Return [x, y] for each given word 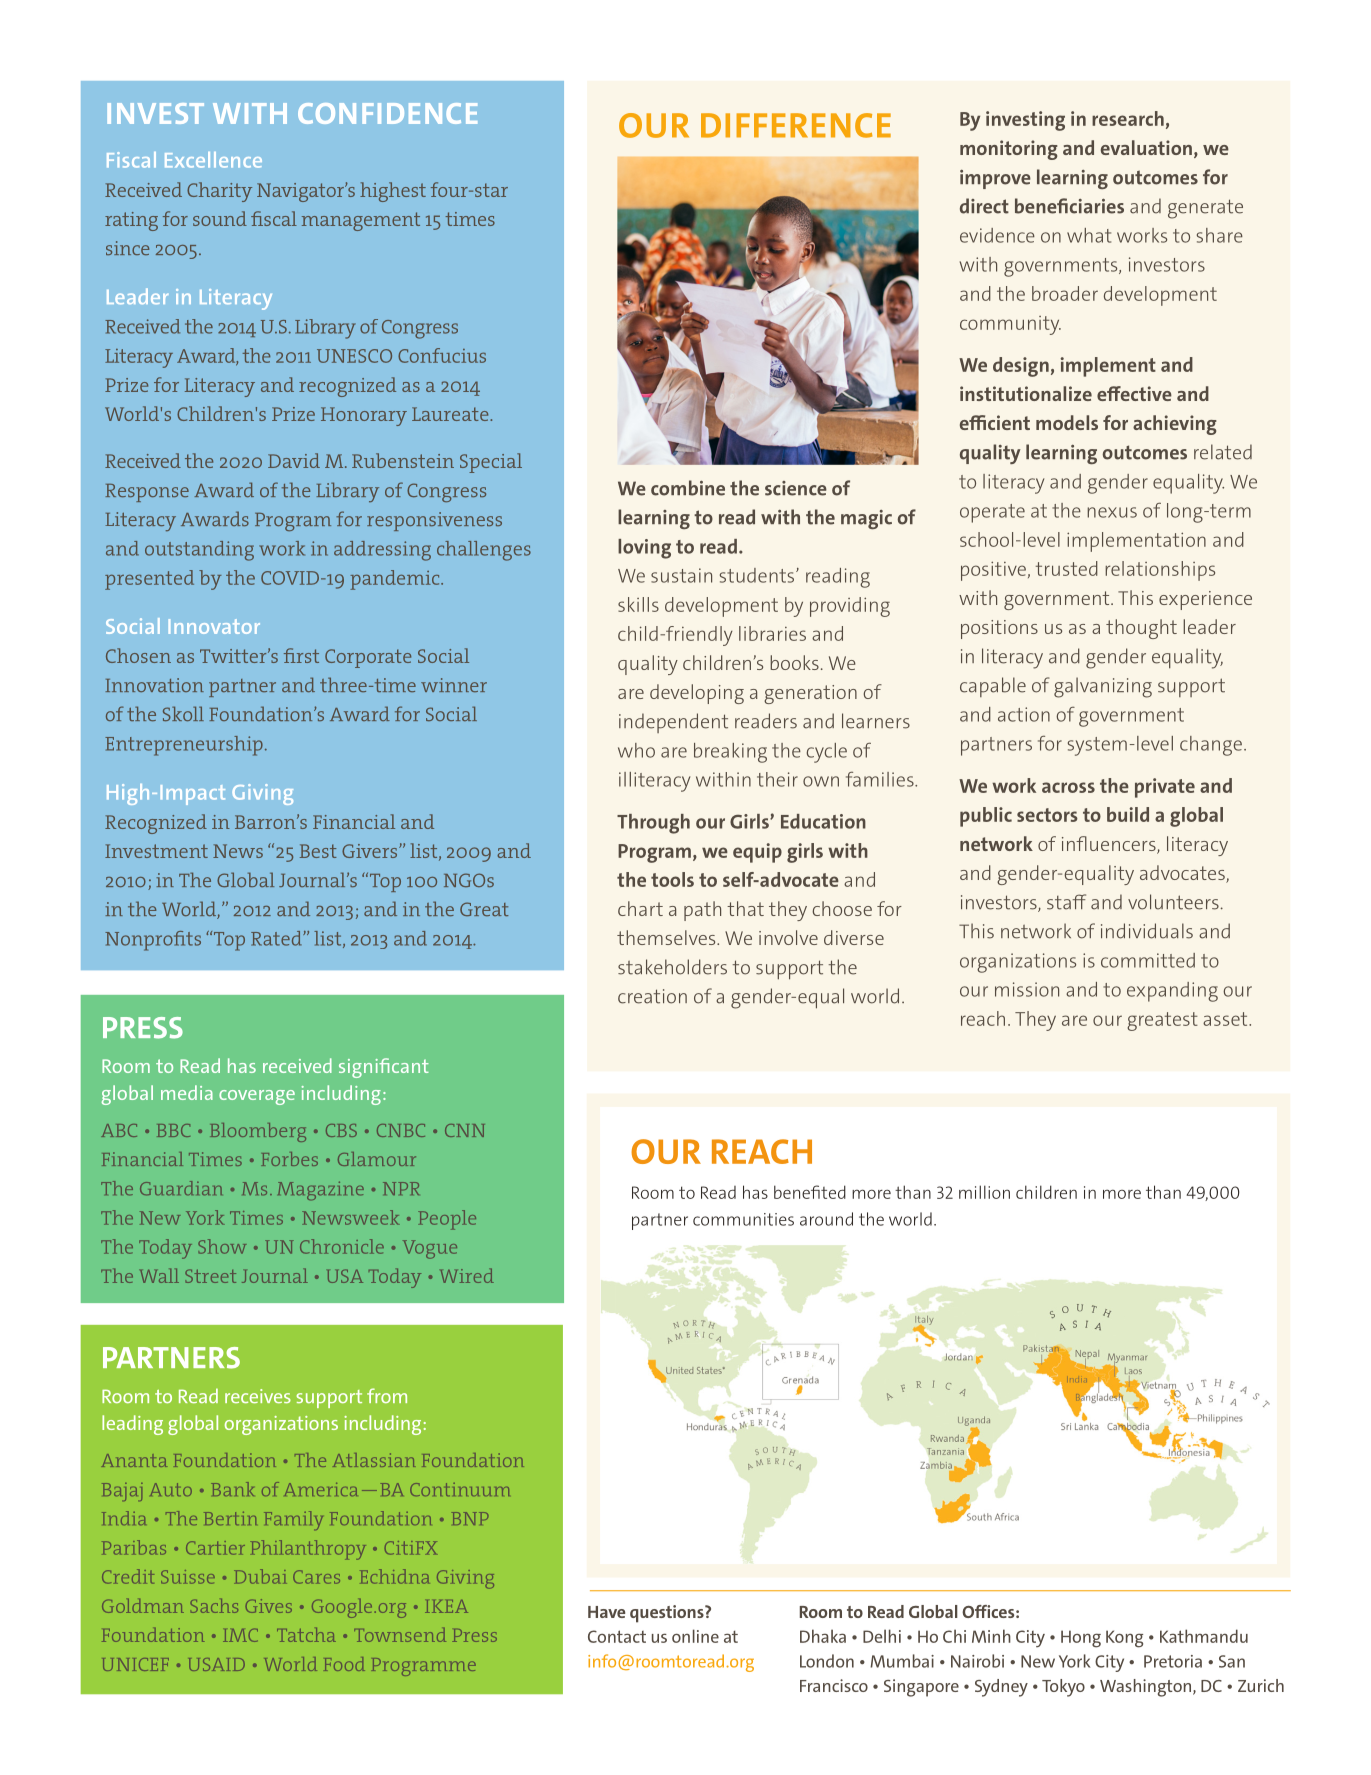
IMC [240, 1635]
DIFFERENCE [796, 125]
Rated [277, 938]
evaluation [1146, 147]
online [695, 1636]
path [702, 911]
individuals [1147, 931]
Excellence [213, 160]
